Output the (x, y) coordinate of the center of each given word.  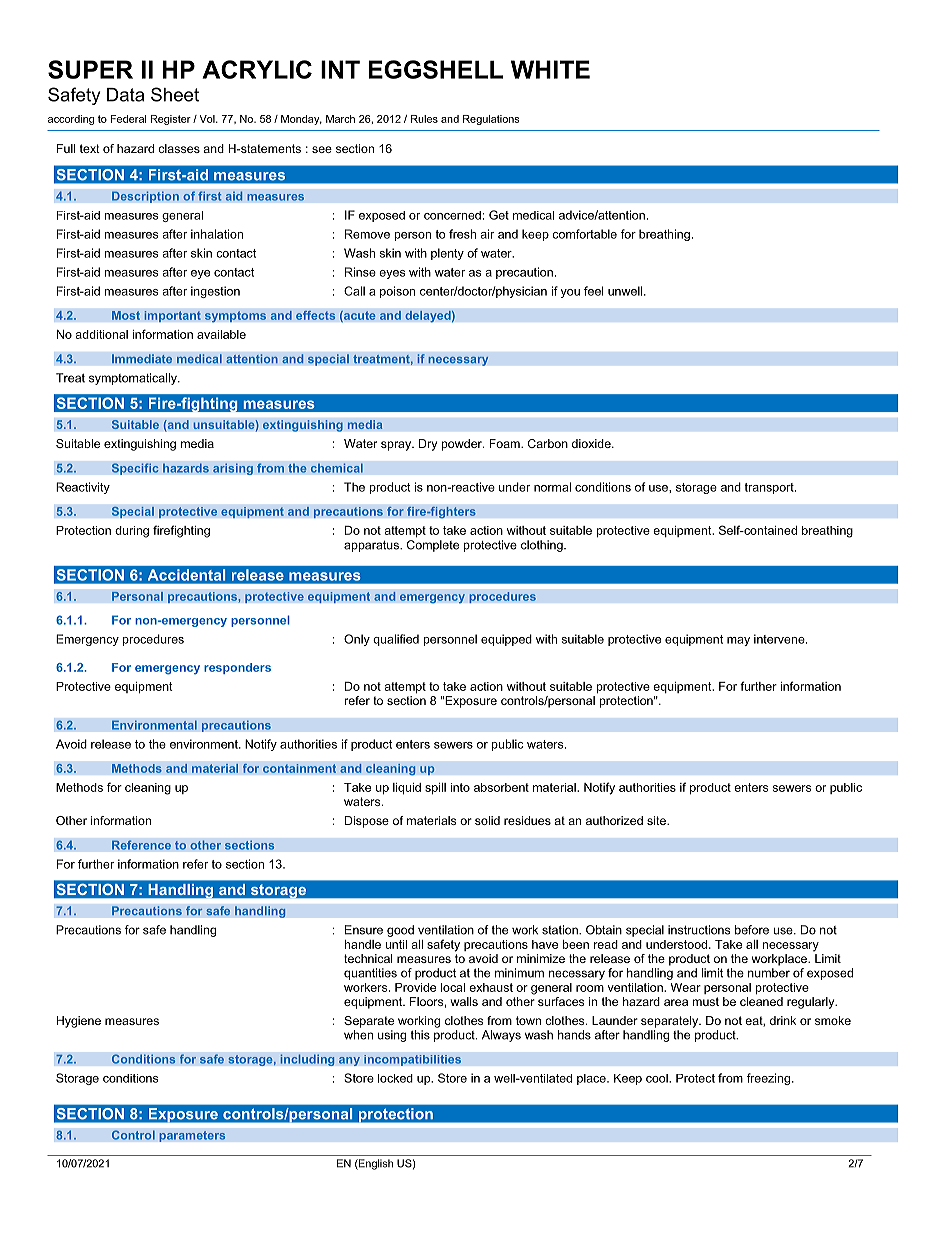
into (460, 787)
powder (463, 445)
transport (770, 488)
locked (395, 1078)
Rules (424, 119)
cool (658, 1078)
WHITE (550, 69)
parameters (192, 1136)
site (657, 820)
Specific (135, 469)
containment (299, 768)
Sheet (175, 94)
